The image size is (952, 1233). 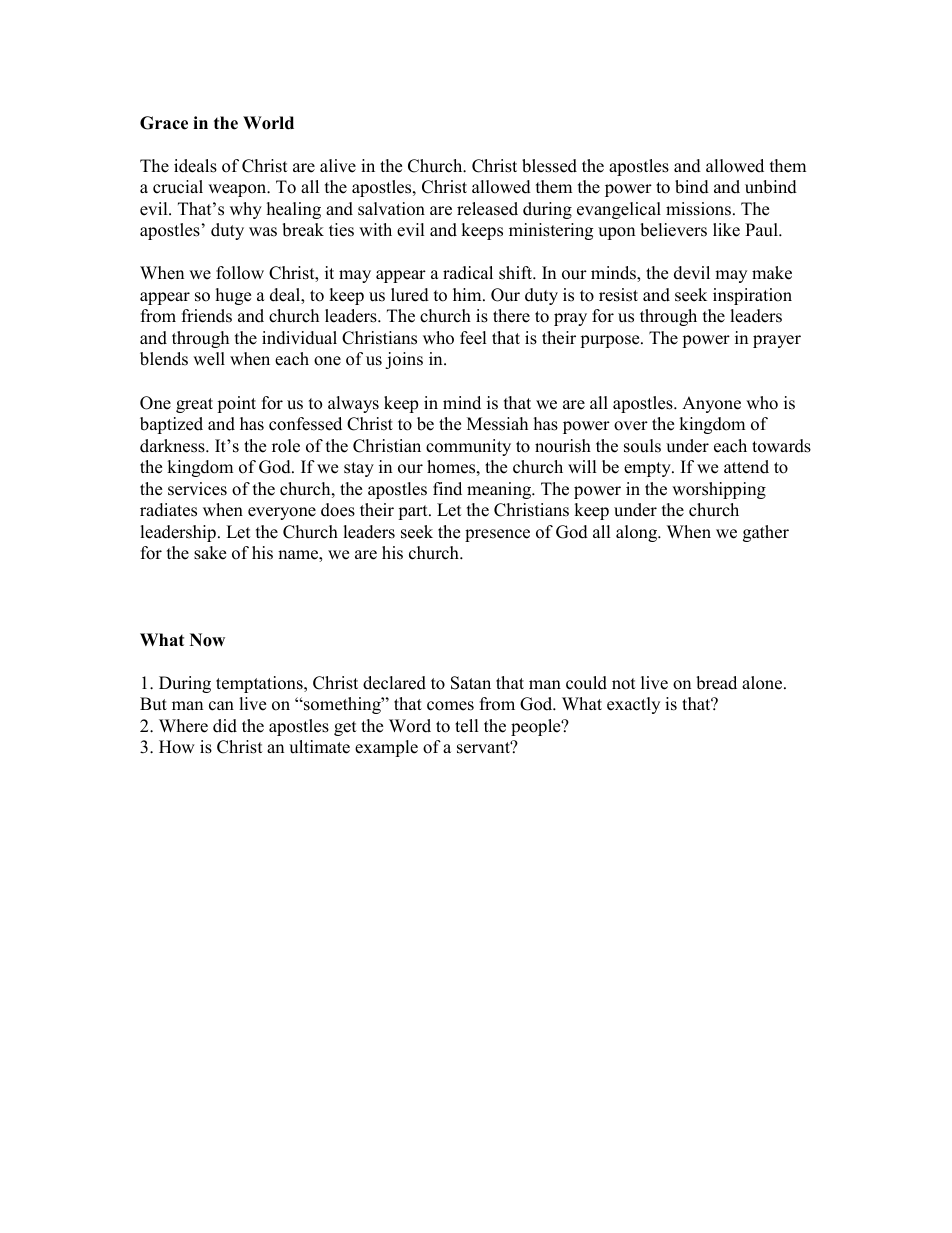 What do you see at coordinates (766, 533) in the page?
I see `gather` at bounding box center [766, 533].
